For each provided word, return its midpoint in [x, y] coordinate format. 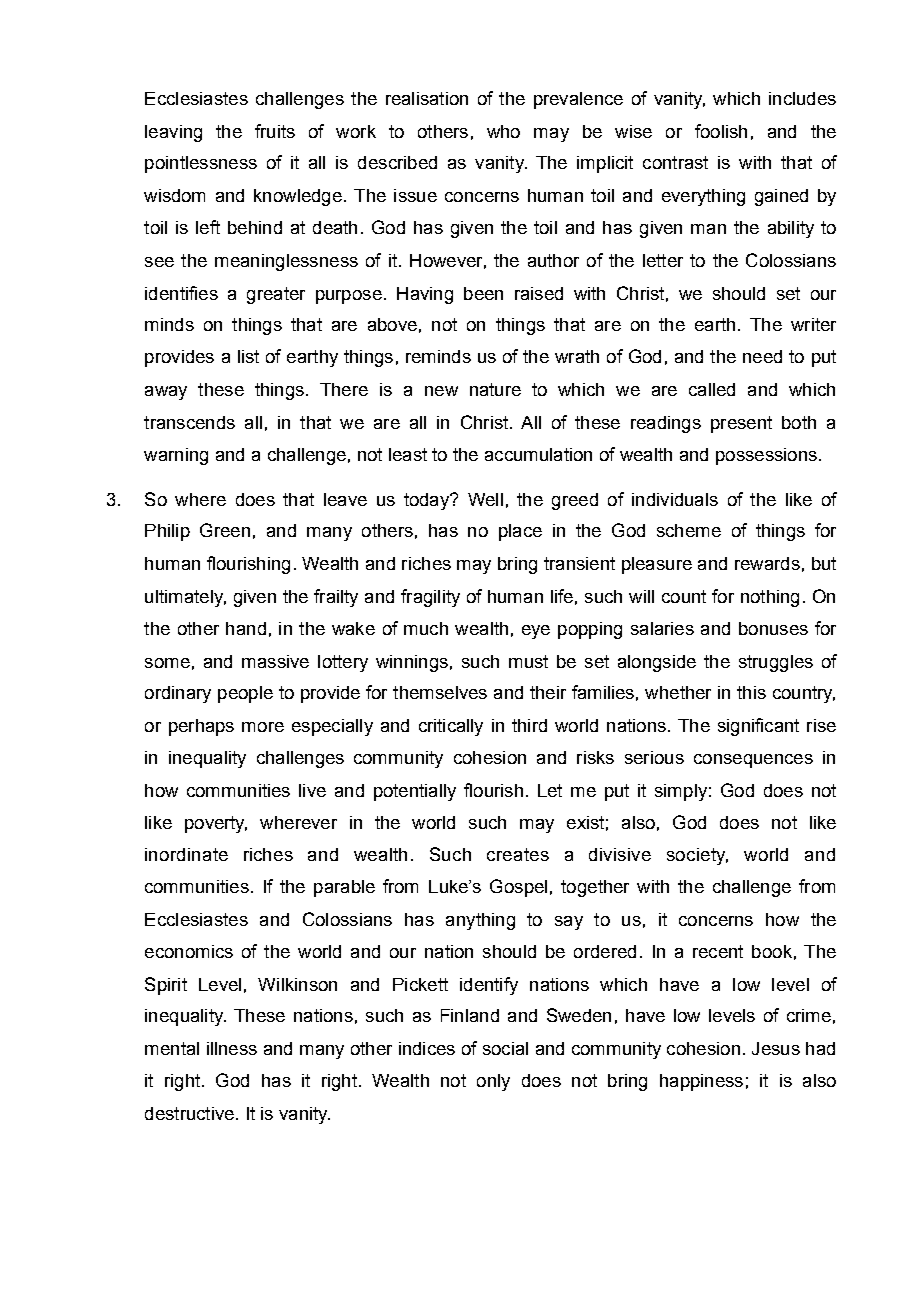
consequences [753, 761]
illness [232, 1048]
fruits [275, 131]
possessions [766, 456]
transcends [189, 422]
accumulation [538, 454]
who [503, 131]
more [263, 727]
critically [451, 727]
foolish [721, 131]
